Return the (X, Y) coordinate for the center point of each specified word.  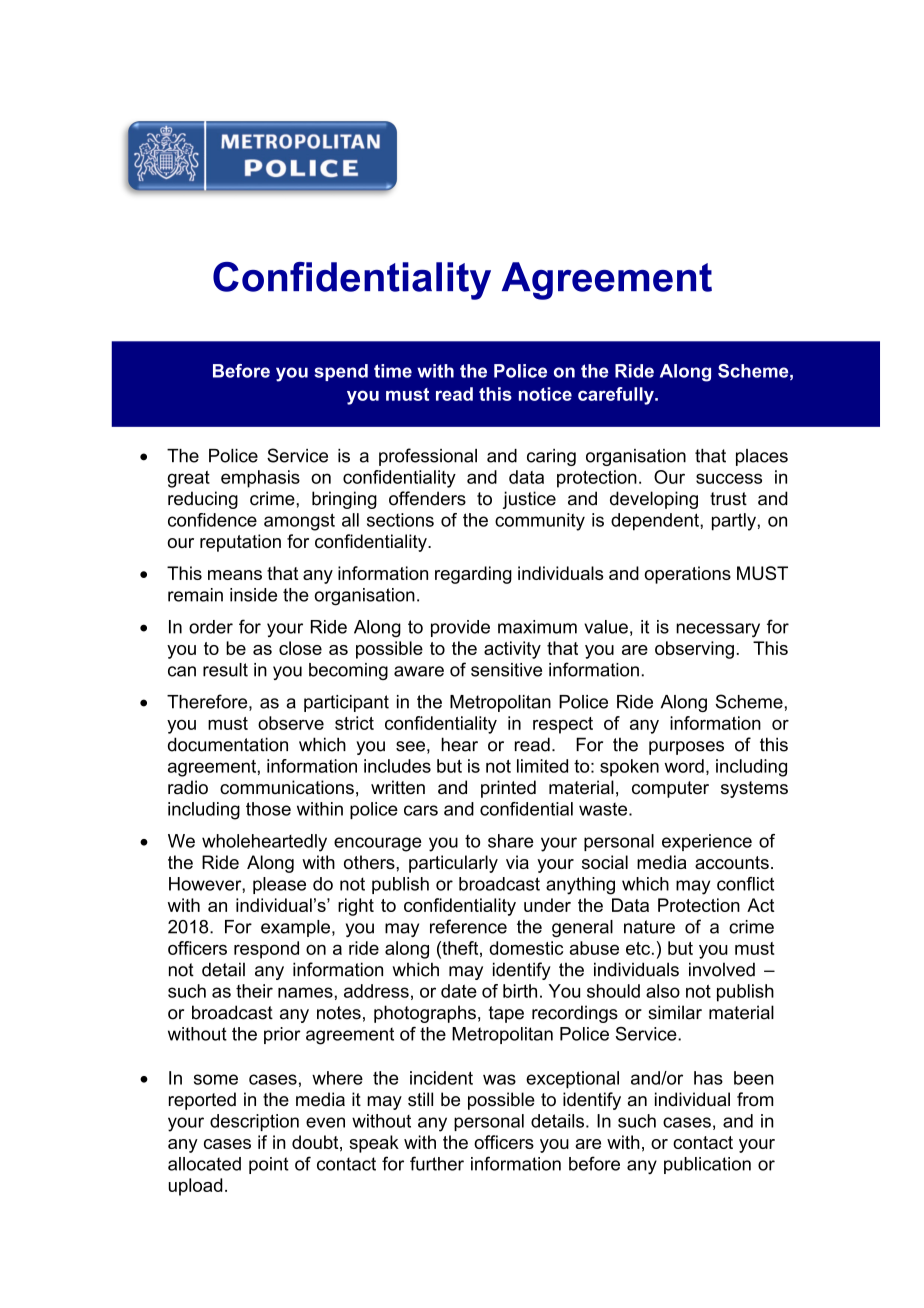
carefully (617, 396)
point (269, 1165)
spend (341, 372)
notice (545, 394)
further (437, 1163)
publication (707, 1165)
